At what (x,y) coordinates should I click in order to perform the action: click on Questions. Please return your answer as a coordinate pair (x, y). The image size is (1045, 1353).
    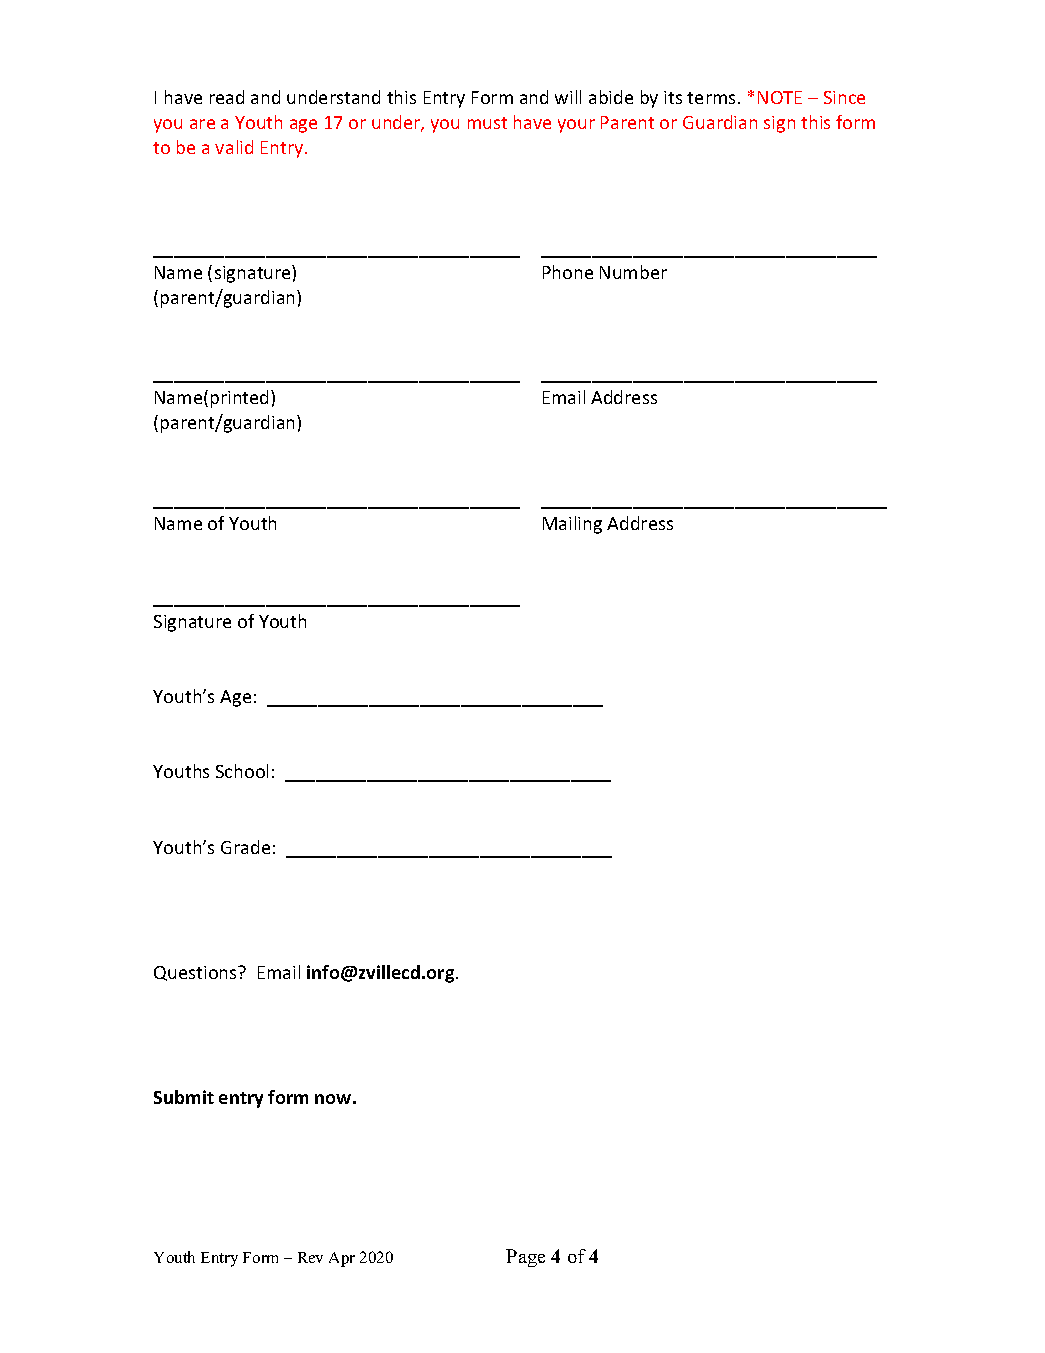
    Looking at the image, I should click on (196, 973).
